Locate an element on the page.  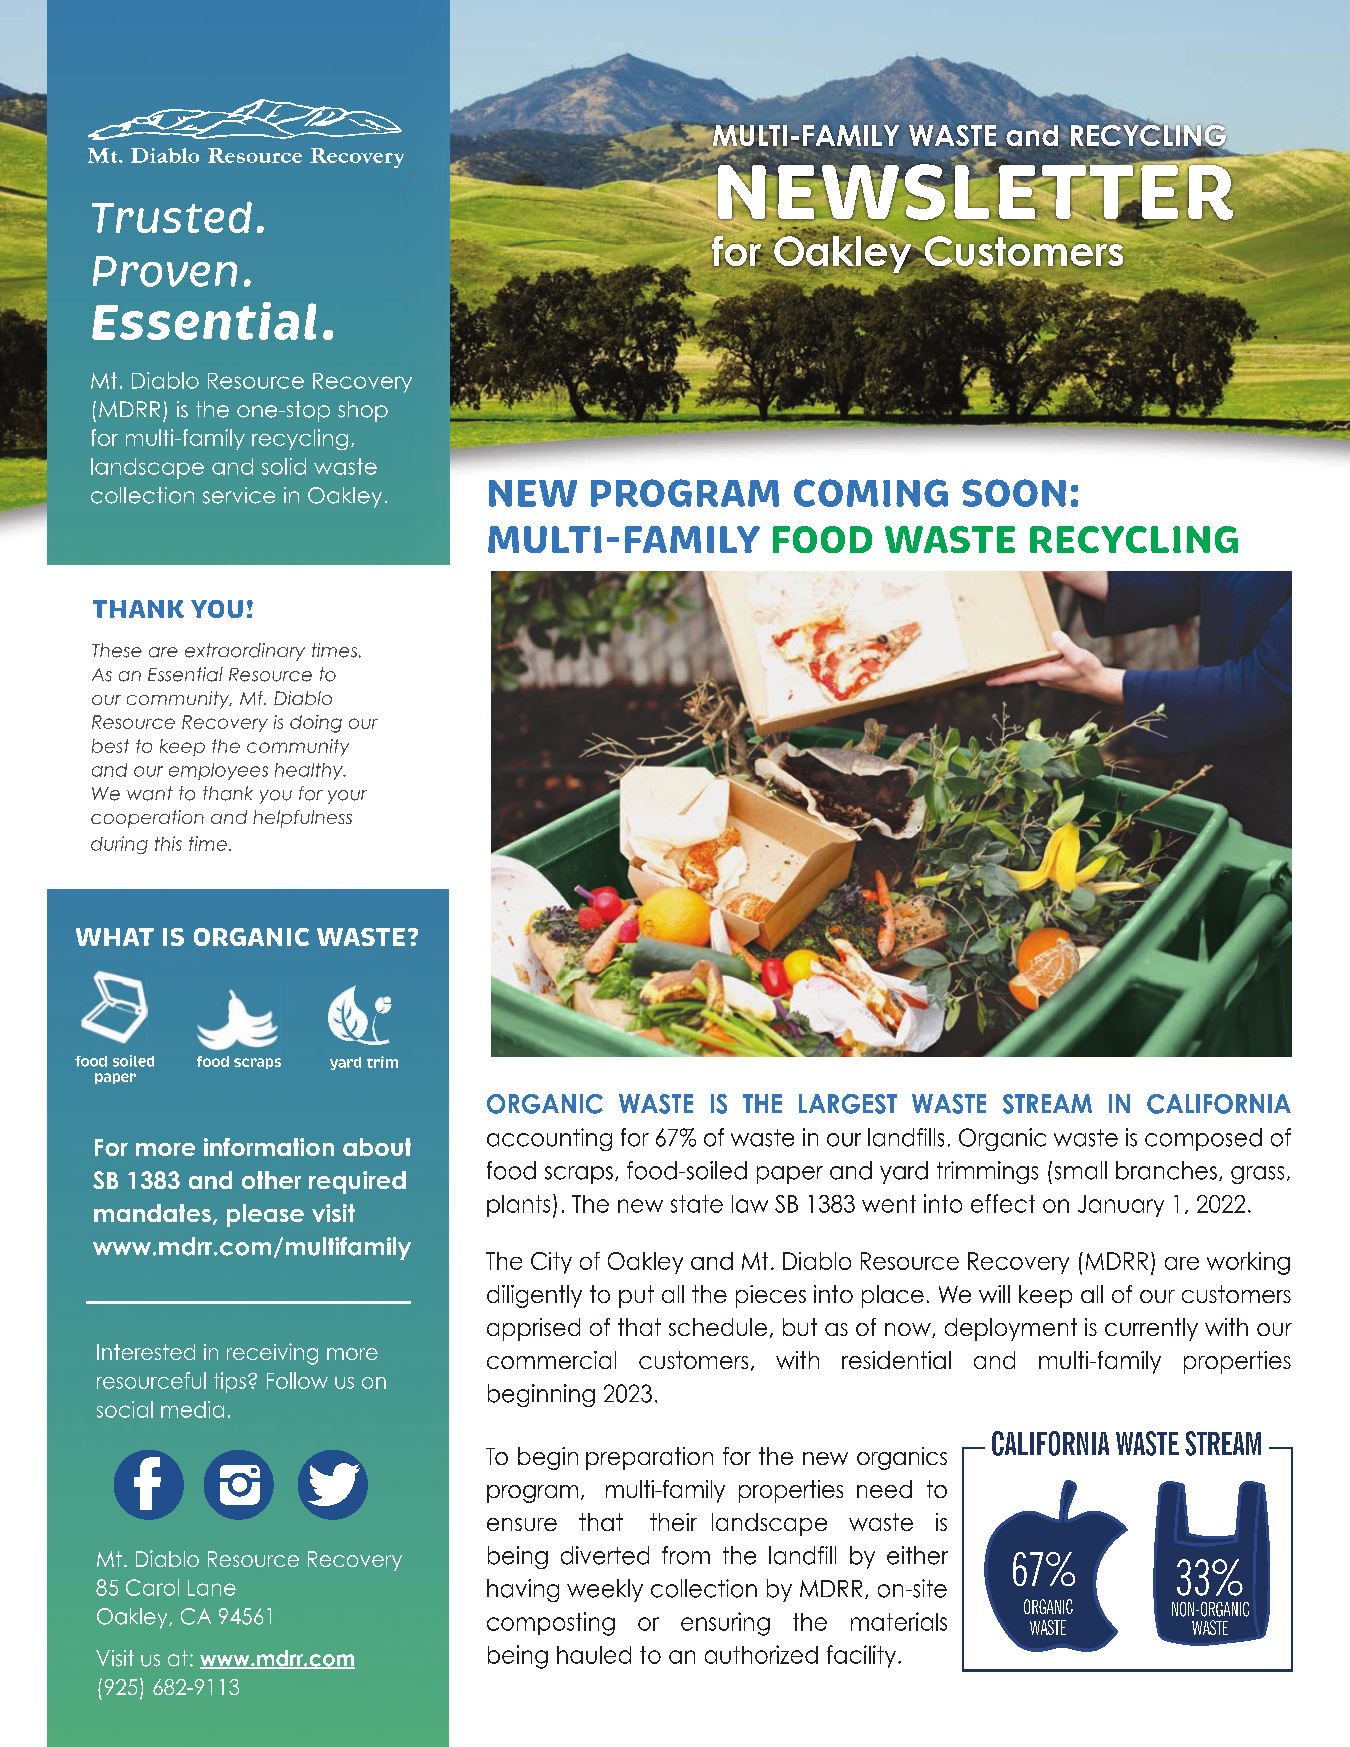
receiving is located at coordinates (272, 1354).
